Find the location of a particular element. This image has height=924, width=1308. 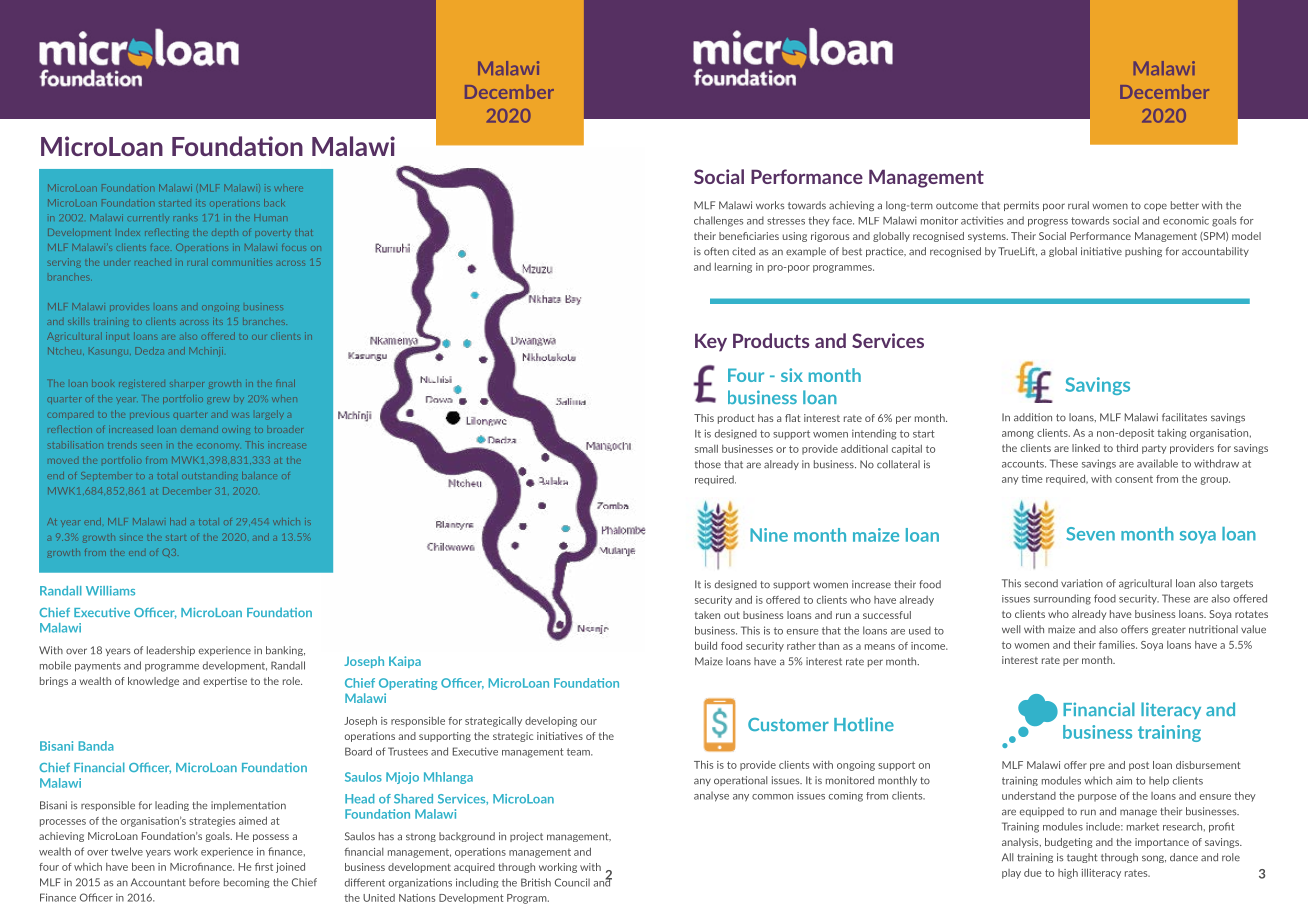

cope is located at coordinates (1155, 207).
